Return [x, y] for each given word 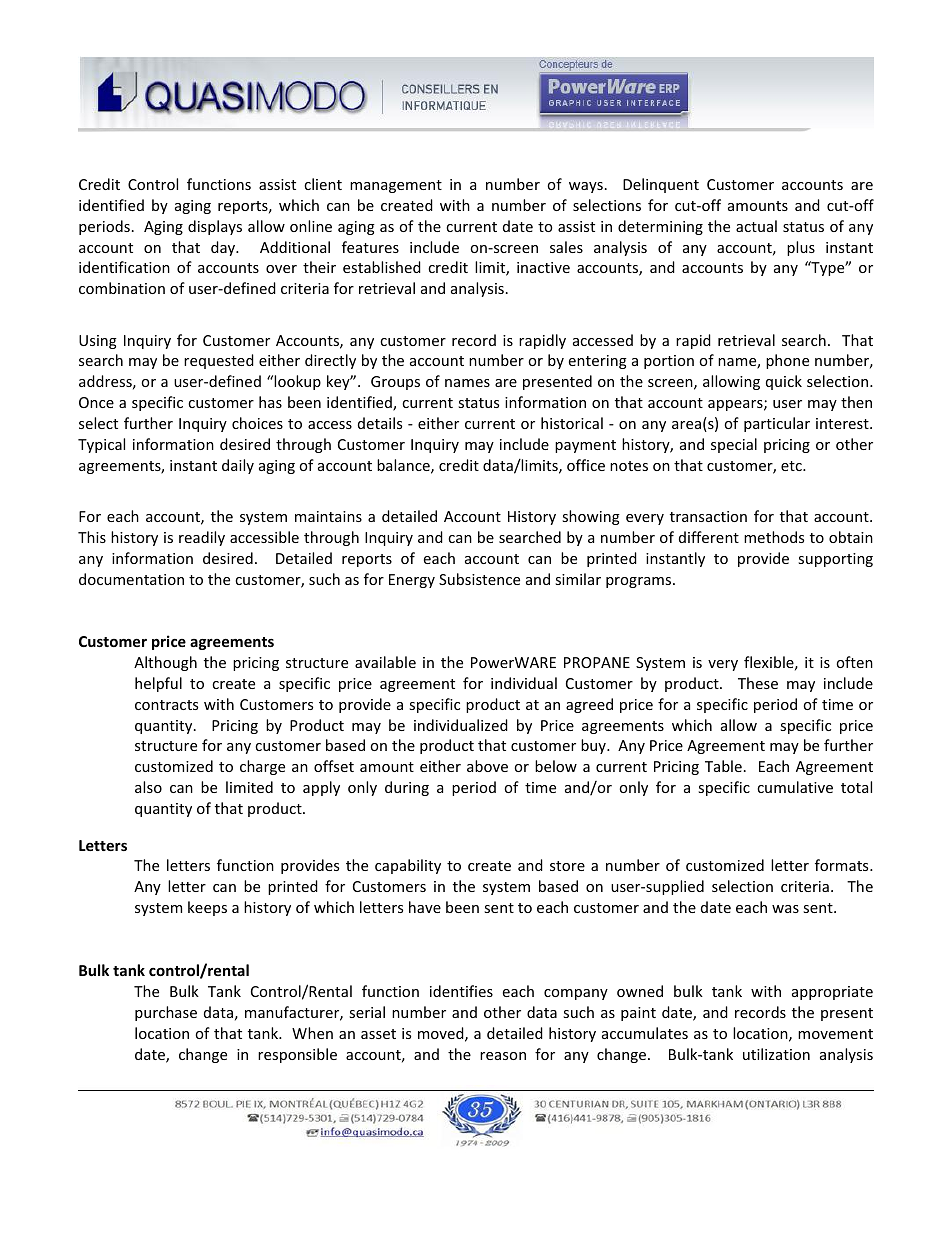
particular [777, 424]
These [758, 683]
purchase [166, 1013]
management [396, 186]
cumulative [795, 787]
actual [756, 226]
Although [165, 663]
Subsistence [479, 579]
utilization [776, 1054]
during [407, 788]
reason [503, 1056]
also [148, 787]
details [380, 423]
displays [215, 227]
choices [257, 423]
